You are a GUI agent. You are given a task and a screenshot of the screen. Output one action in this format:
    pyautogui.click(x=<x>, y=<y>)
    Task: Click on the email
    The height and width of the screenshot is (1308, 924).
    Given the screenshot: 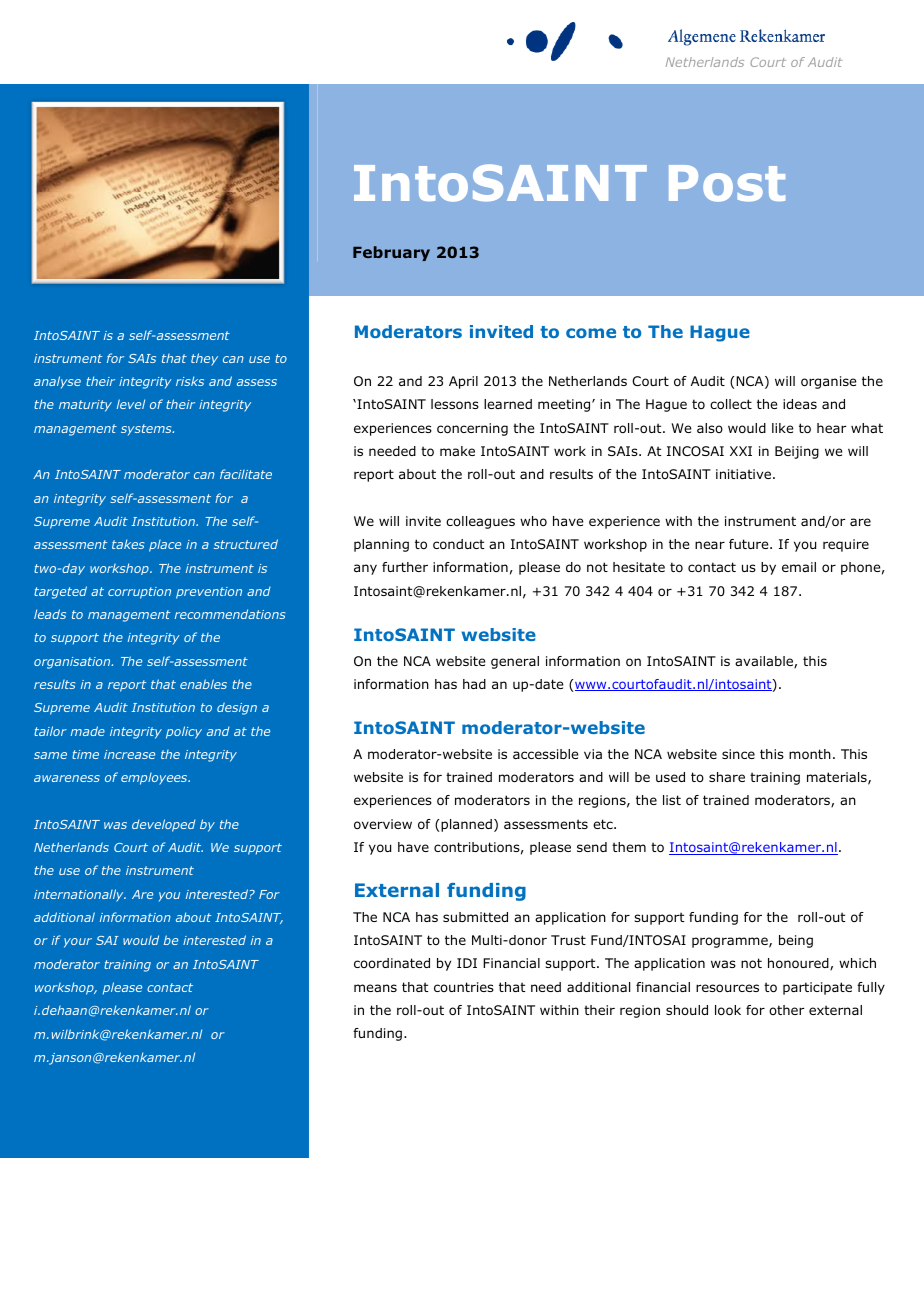 What is the action you would take?
    pyautogui.click(x=799, y=567)
